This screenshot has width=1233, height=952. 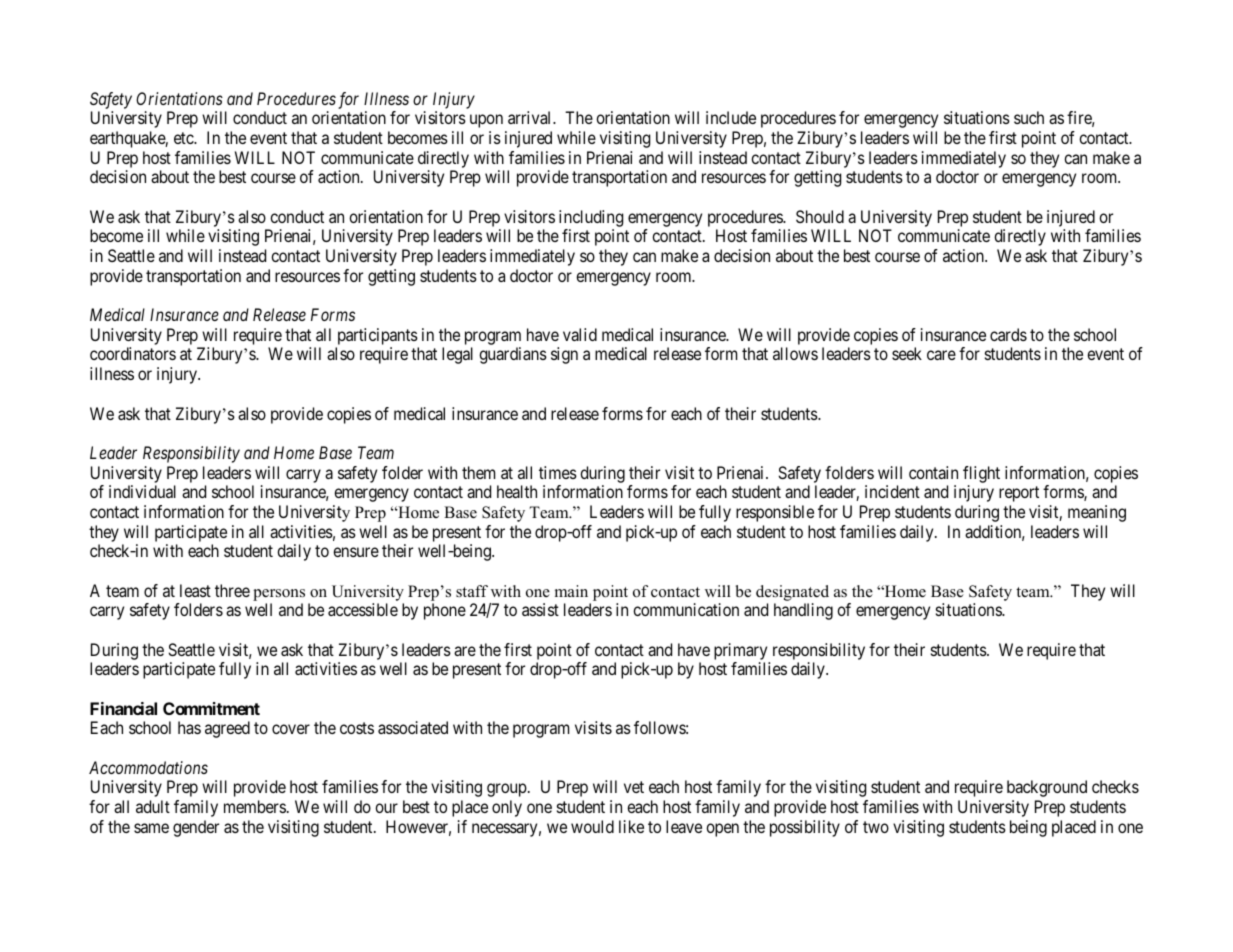 I want to click on participants, so click(x=378, y=336).
